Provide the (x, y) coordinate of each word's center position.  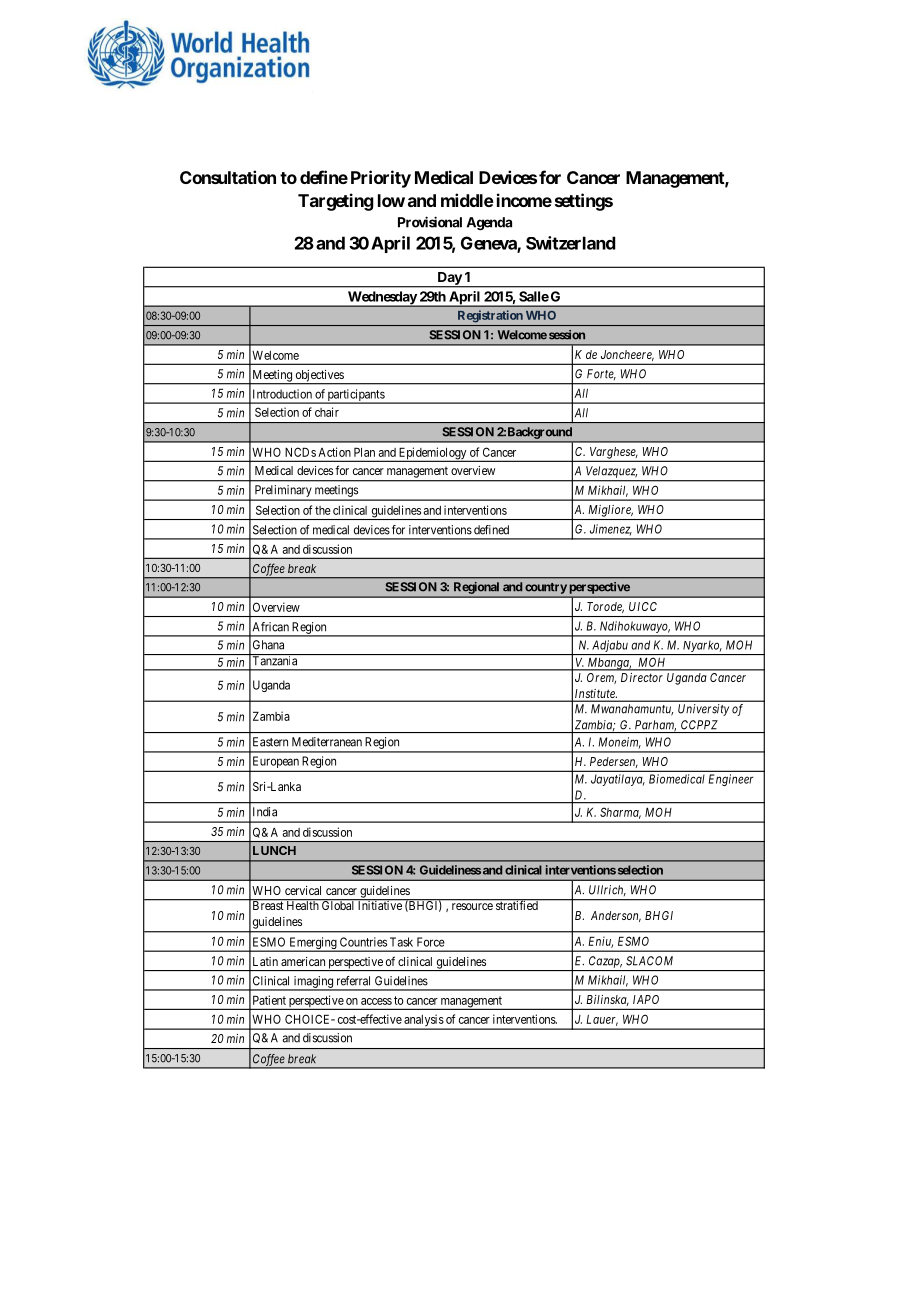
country (546, 588)
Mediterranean (327, 742)
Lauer (602, 1020)
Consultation (228, 177)
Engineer (731, 780)
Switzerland (571, 243)
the (323, 510)
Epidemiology (433, 454)
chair (327, 412)
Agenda (489, 224)
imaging (313, 983)
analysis (423, 1021)
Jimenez (611, 530)
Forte (601, 374)
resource (472, 906)
